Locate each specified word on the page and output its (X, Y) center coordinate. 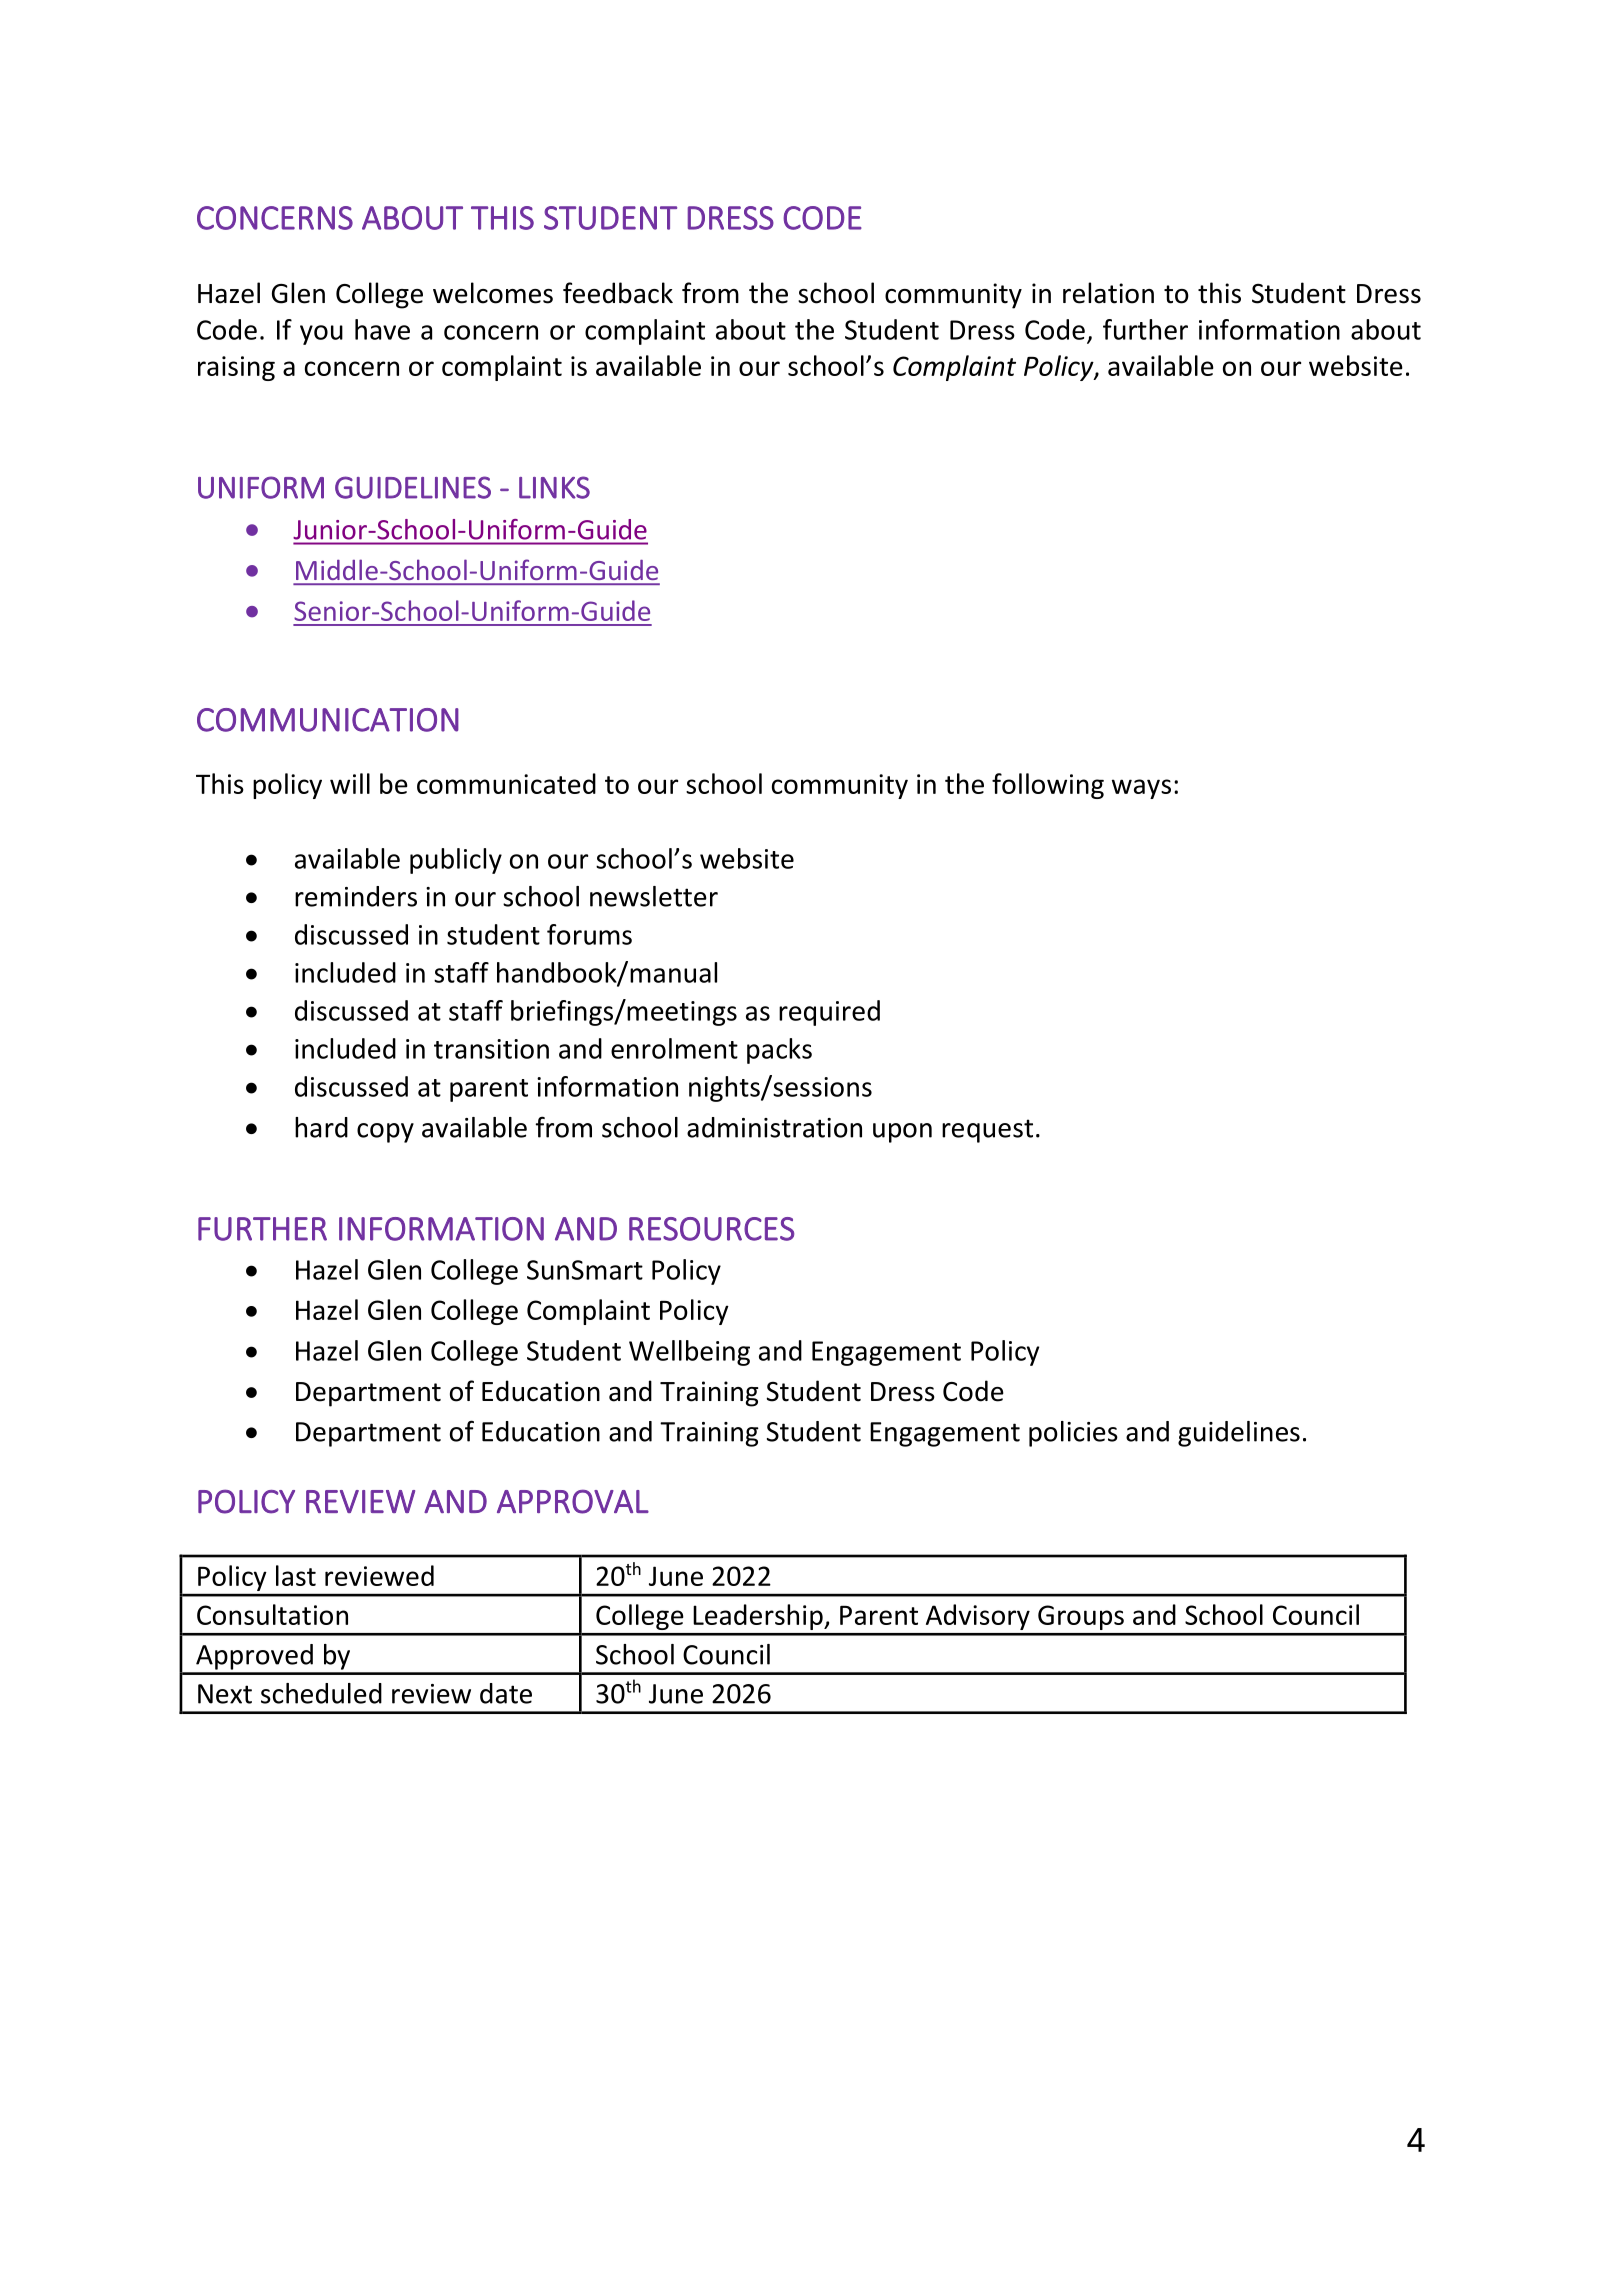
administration (774, 1127)
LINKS (554, 487)
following (1048, 786)
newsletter (654, 896)
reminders (356, 896)
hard (321, 1127)
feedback (618, 293)
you (321, 335)
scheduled (321, 1693)
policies (1073, 1434)
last (296, 1575)
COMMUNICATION (328, 720)
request (987, 1131)
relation (1108, 293)
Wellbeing (689, 1353)
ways (1141, 789)
